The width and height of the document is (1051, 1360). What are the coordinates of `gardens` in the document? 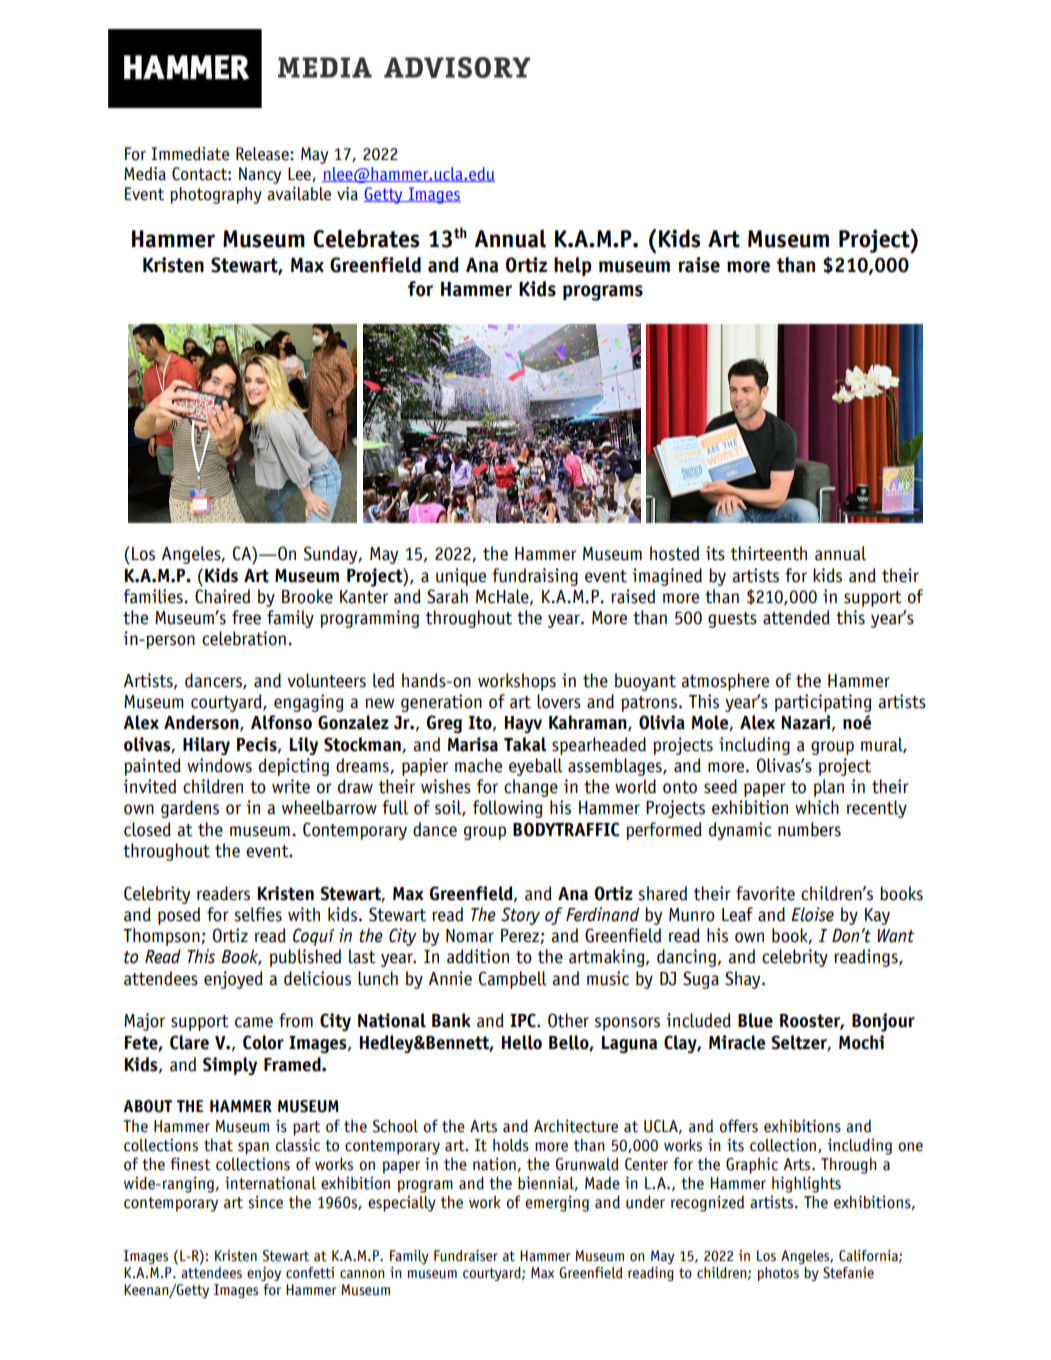 It's located at (190, 809).
